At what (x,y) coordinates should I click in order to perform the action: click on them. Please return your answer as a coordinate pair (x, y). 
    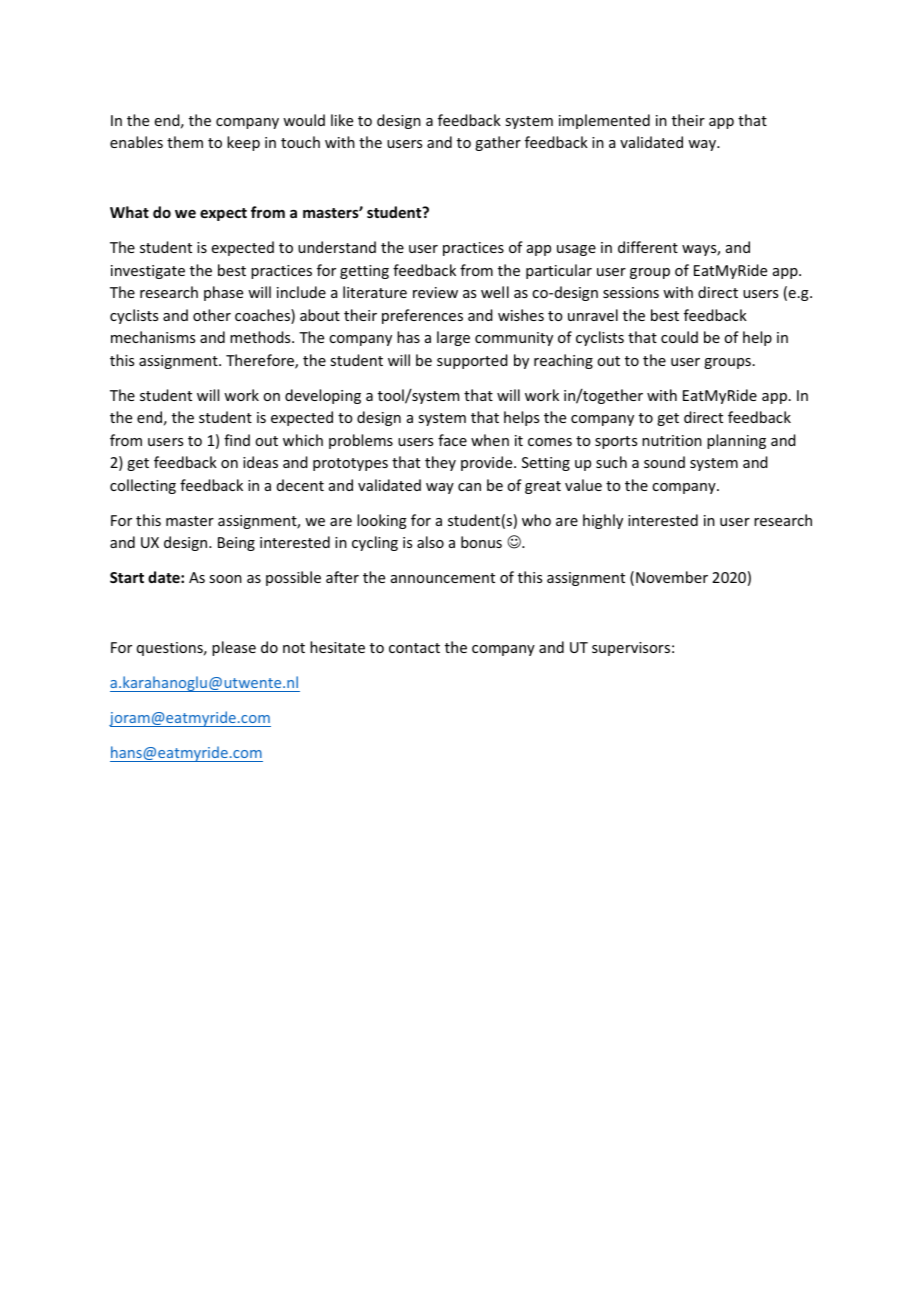
    Looking at the image, I should click on (185, 142).
